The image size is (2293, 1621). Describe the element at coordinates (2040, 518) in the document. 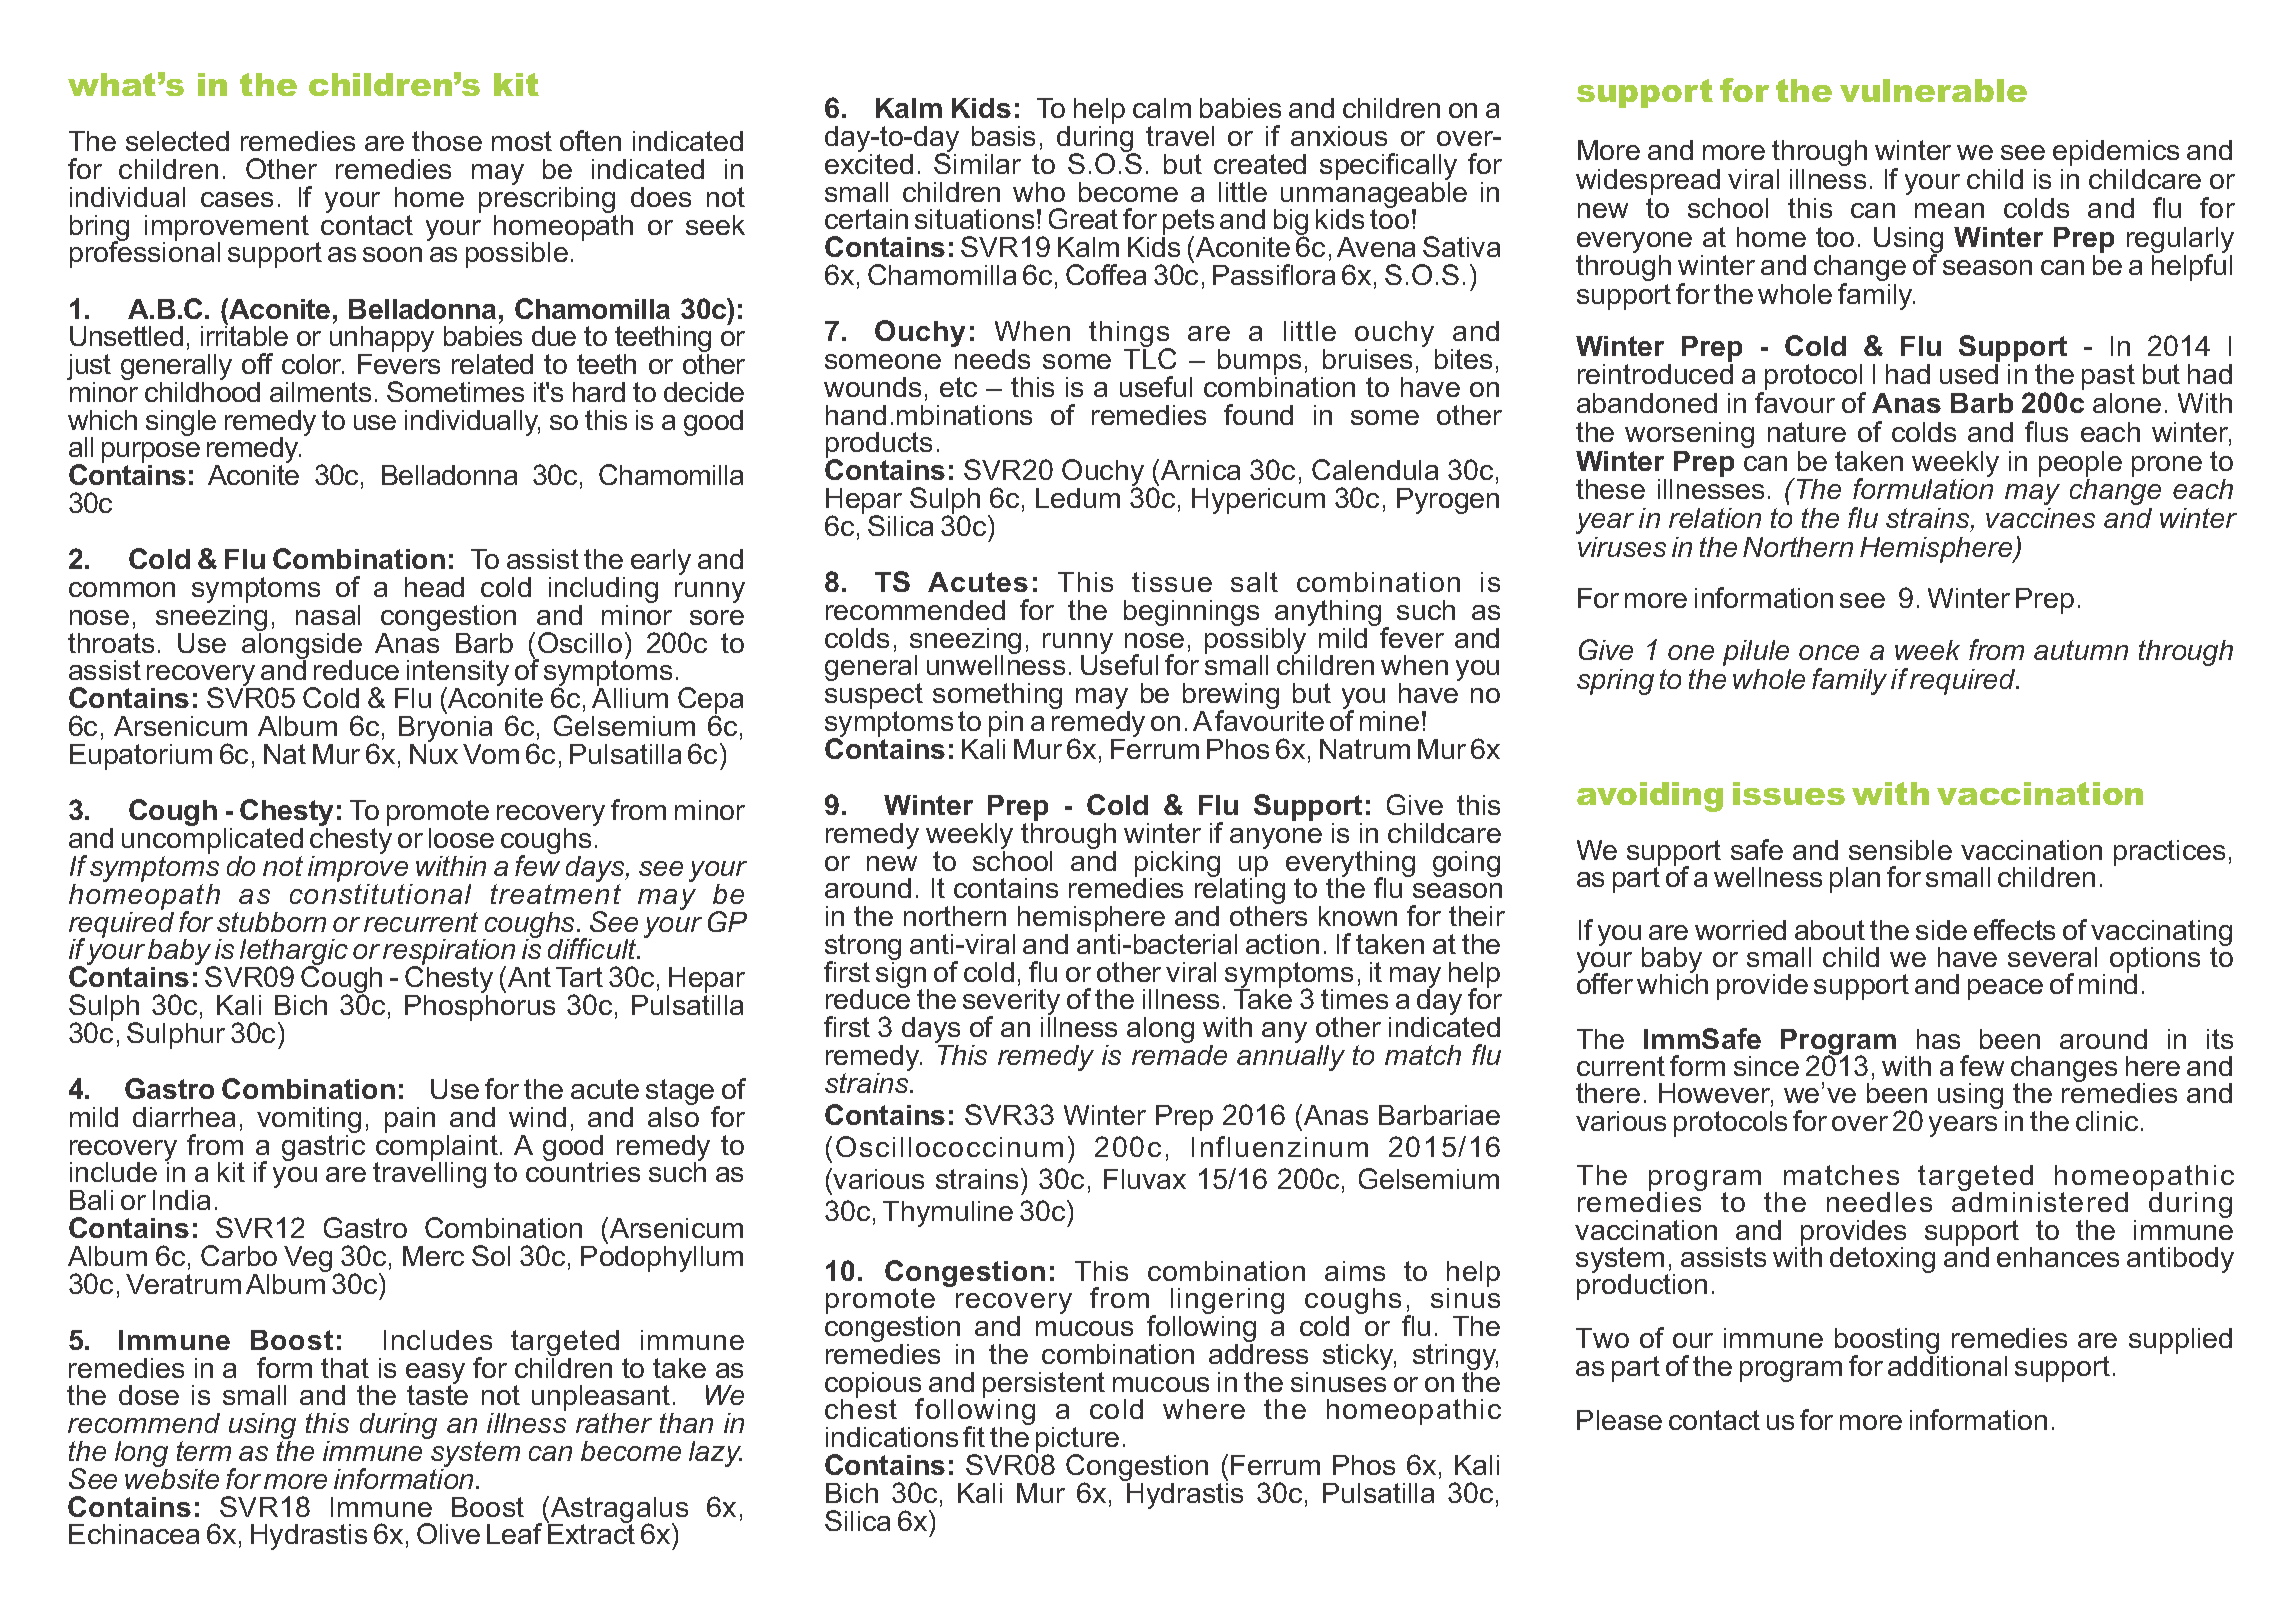

I see `vaccines` at that location.
